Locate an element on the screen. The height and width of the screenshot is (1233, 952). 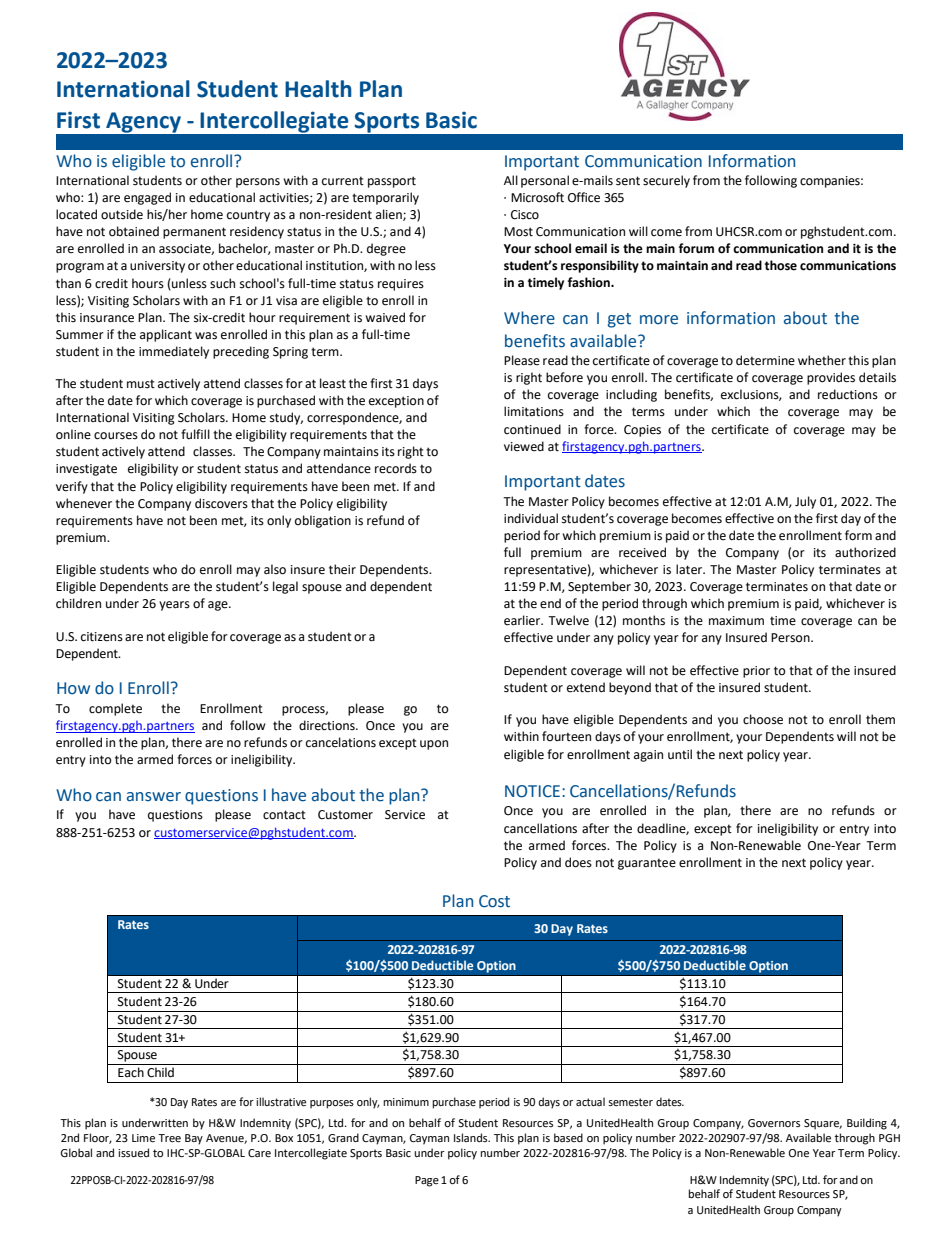
engaged is located at coordinates (147, 198).
